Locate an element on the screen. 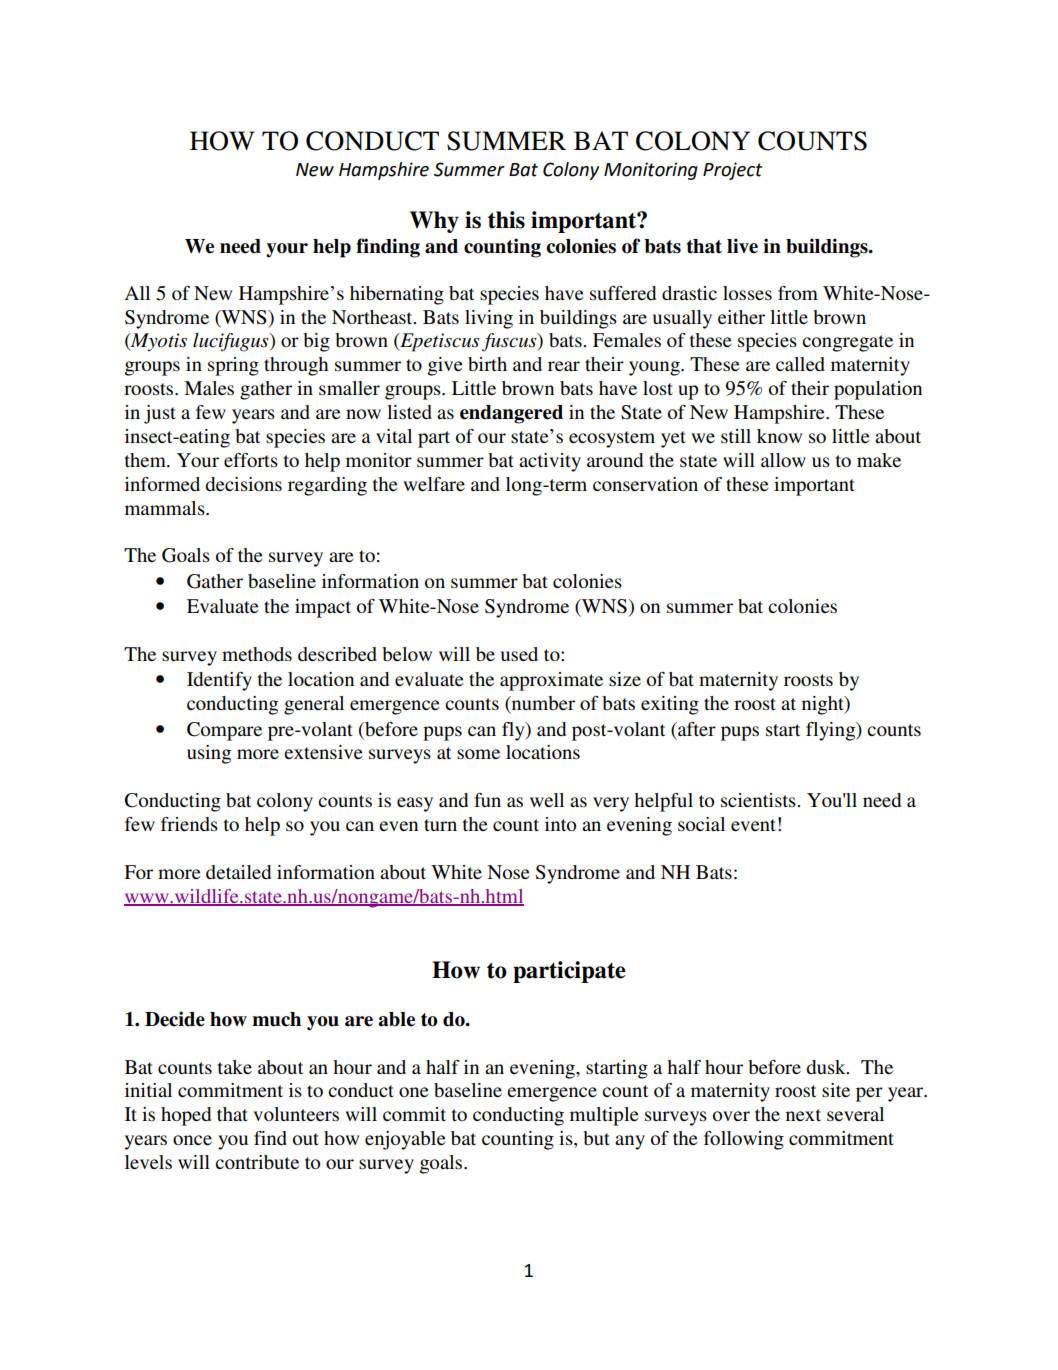 Image resolution: width=1058 pixels, height=1370 pixels. allow is located at coordinates (783, 460).
